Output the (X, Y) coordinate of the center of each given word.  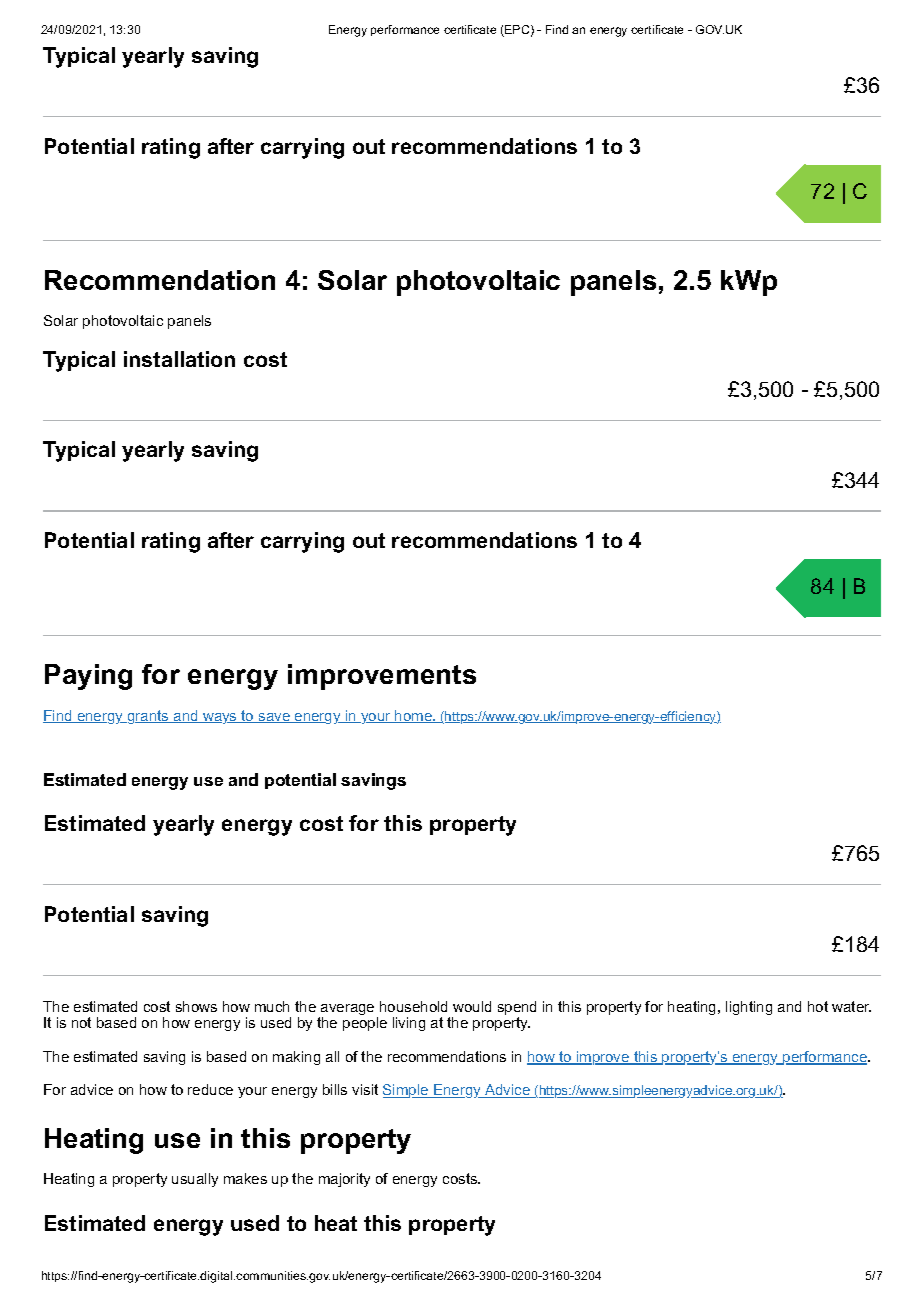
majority (344, 1180)
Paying (88, 677)
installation (179, 359)
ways (220, 718)
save (274, 718)
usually (195, 1180)
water (851, 1006)
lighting (749, 1008)
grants (148, 717)
